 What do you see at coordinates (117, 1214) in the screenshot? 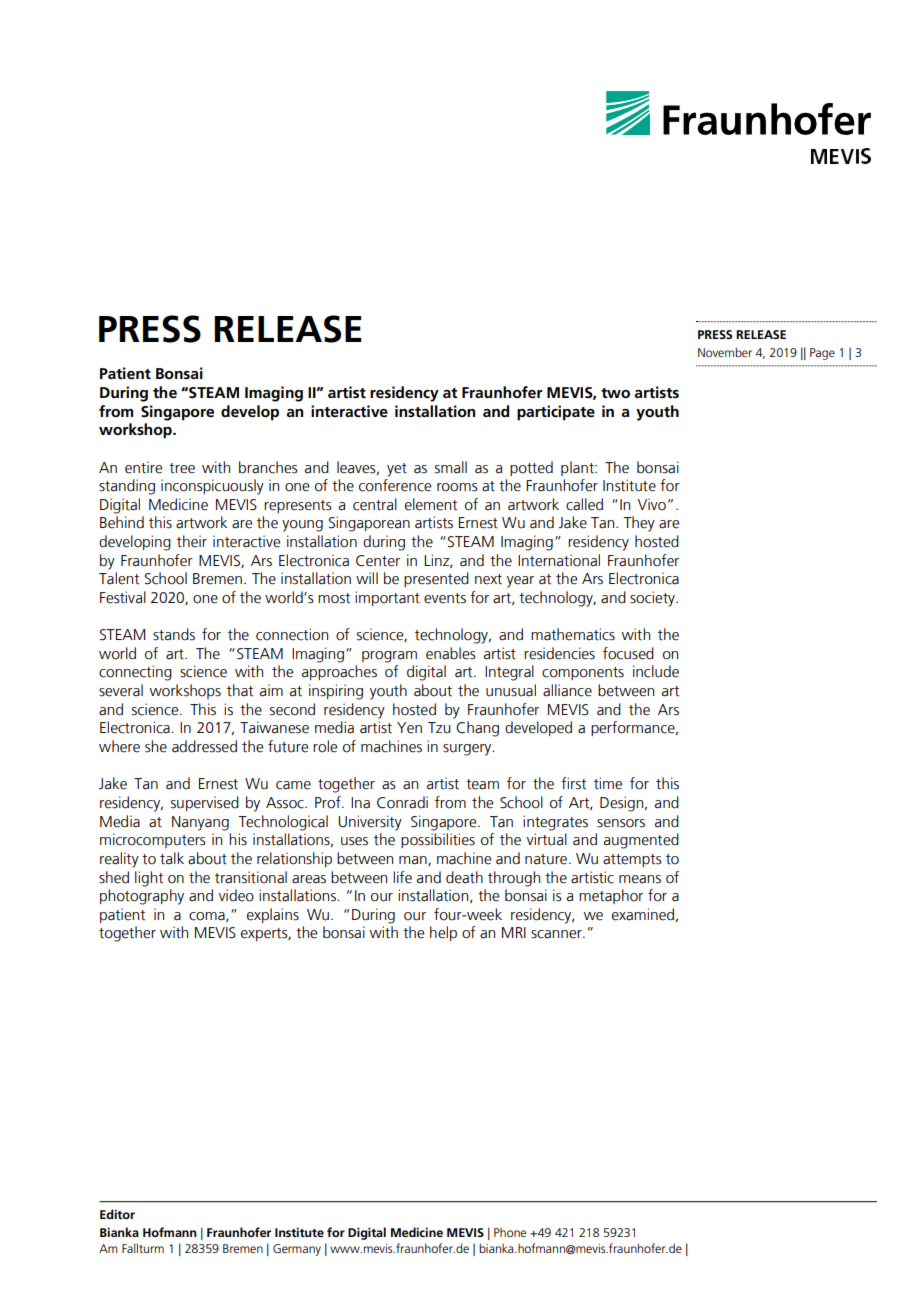
I see `Editor` at bounding box center [117, 1214].
